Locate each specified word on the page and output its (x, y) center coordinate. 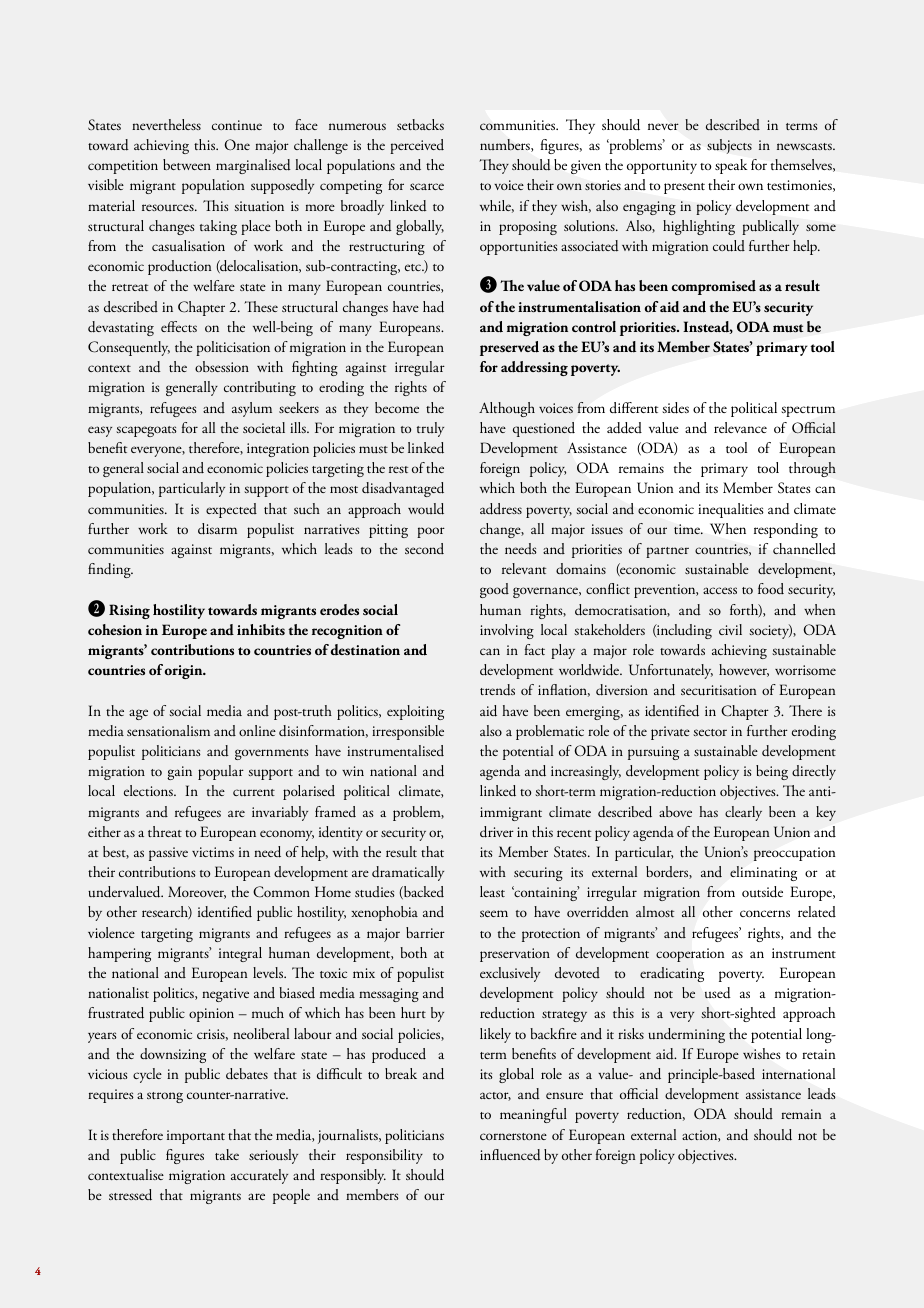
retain (819, 1054)
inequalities (731, 510)
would (426, 509)
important (196, 1137)
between (187, 164)
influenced (510, 1155)
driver (497, 832)
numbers (506, 145)
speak (731, 166)
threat (165, 831)
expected (231, 510)
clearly (743, 813)
